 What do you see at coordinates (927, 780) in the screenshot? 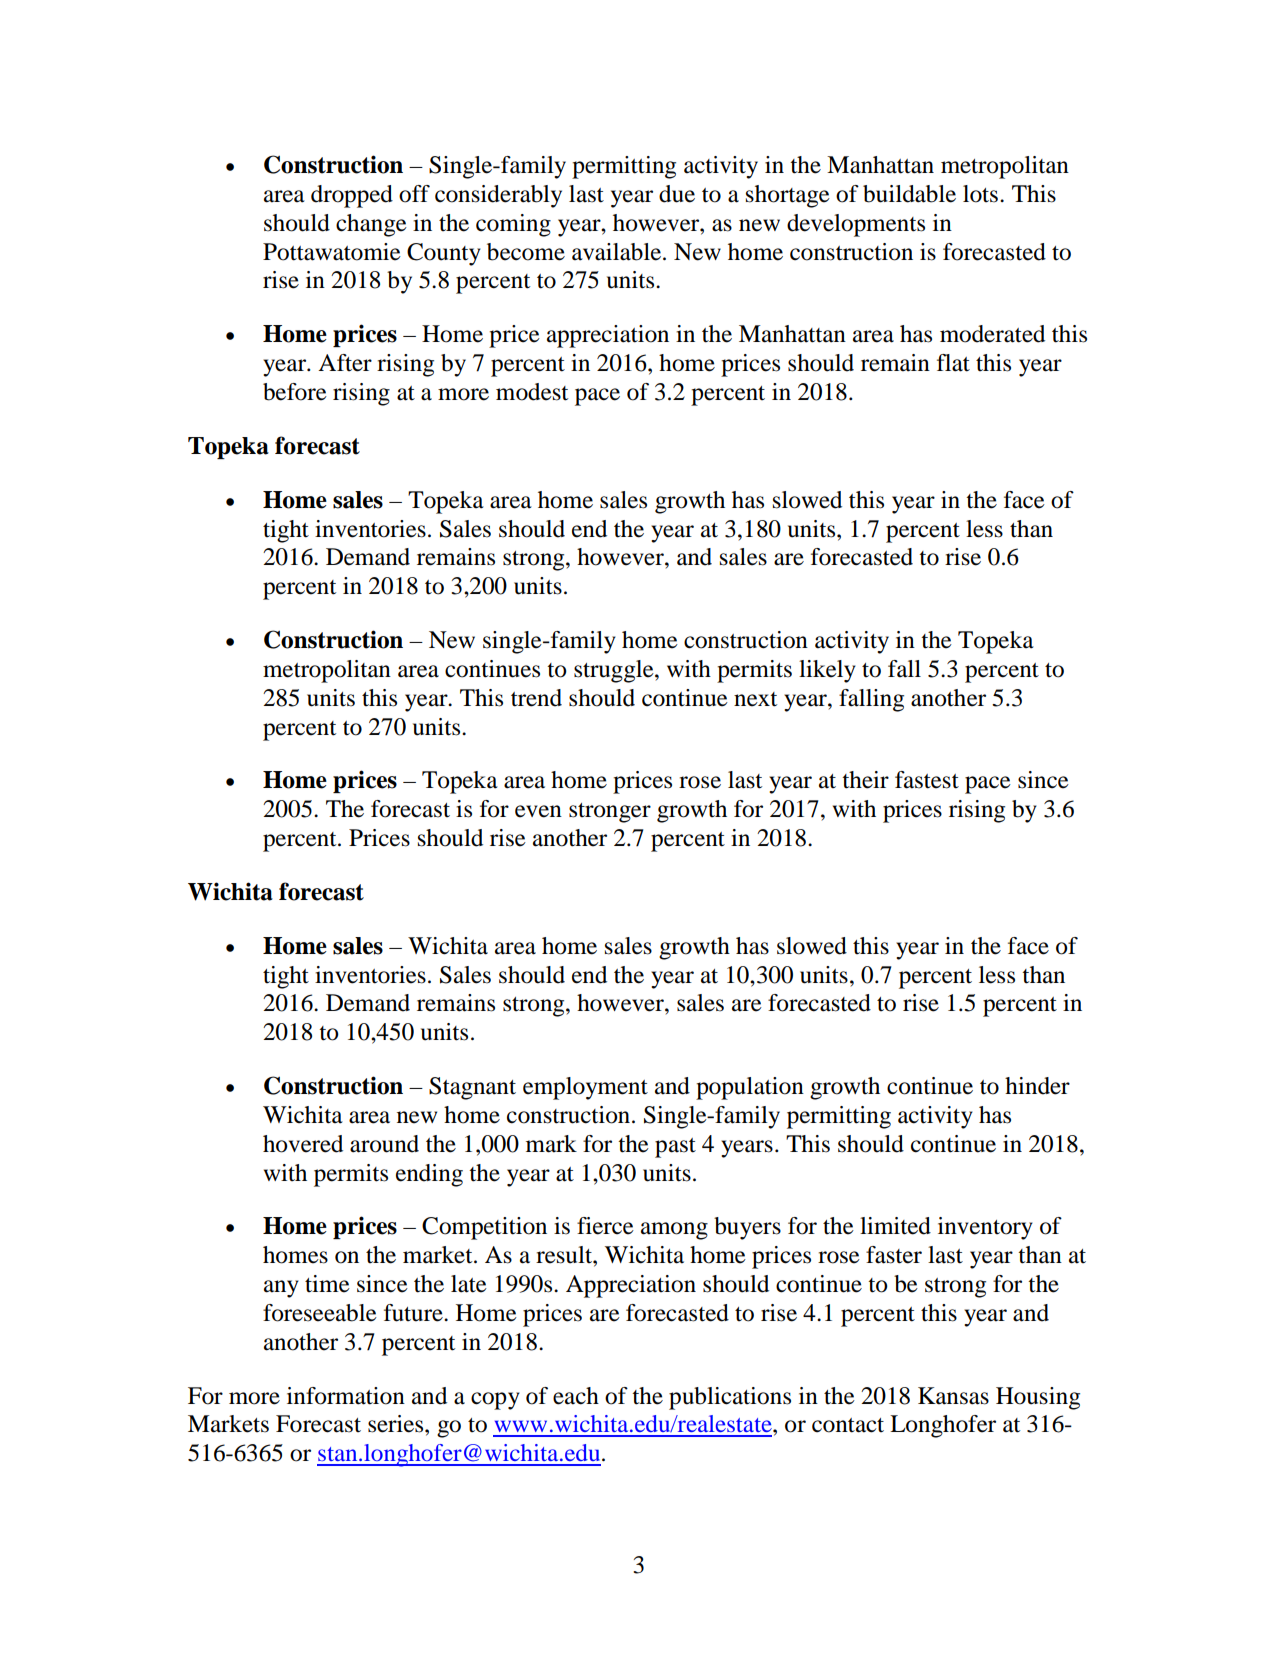
I see `fastest` at bounding box center [927, 780].
